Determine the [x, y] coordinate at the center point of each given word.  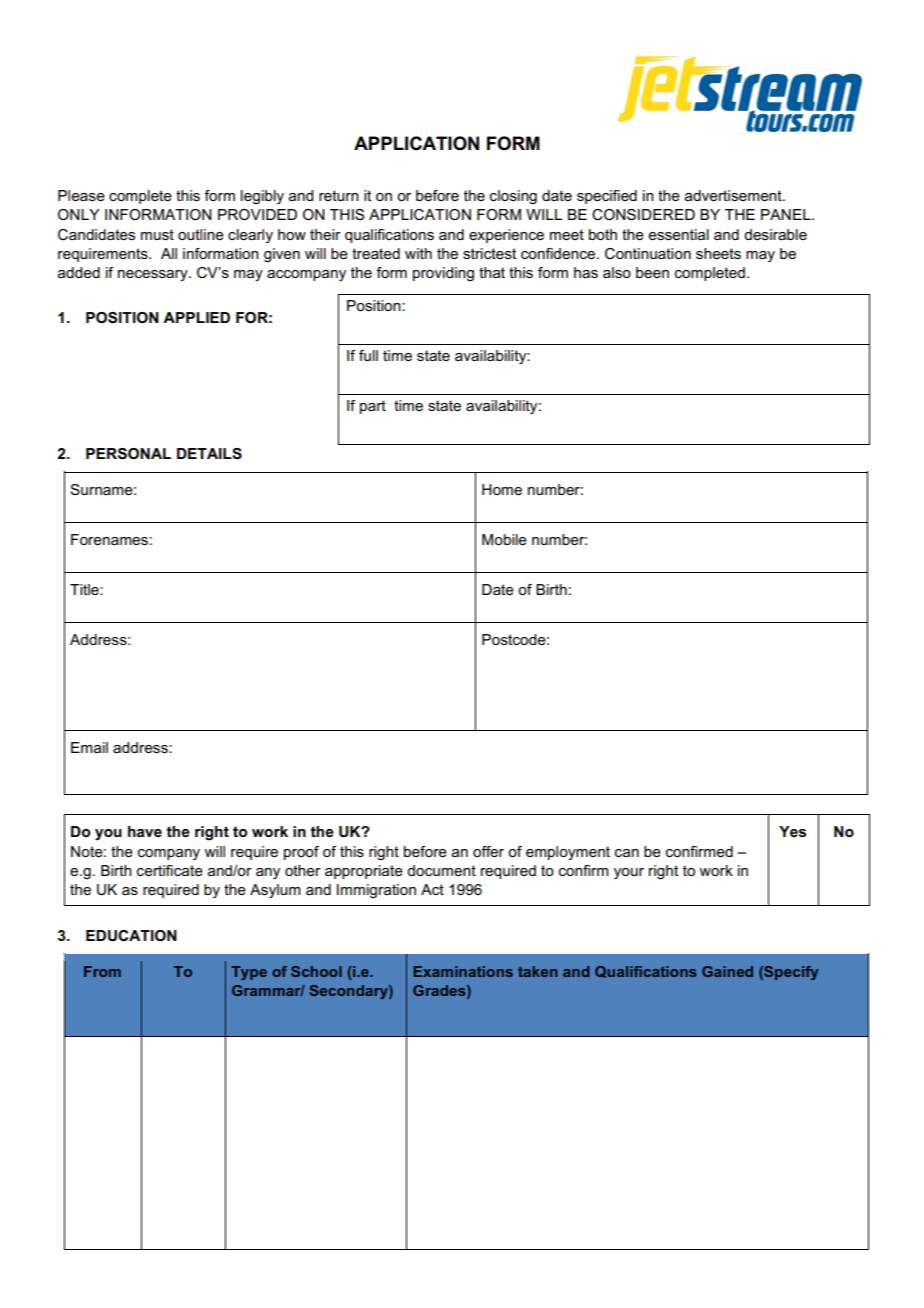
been [652, 272]
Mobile [504, 539]
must [157, 234]
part [373, 407]
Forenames [109, 539]
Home [502, 489]
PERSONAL [128, 454]
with [418, 253]
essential [678, 234]
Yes [792, 831]
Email [89, 747]
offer [488, 851]
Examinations [463, 971]
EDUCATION [131, 936]
